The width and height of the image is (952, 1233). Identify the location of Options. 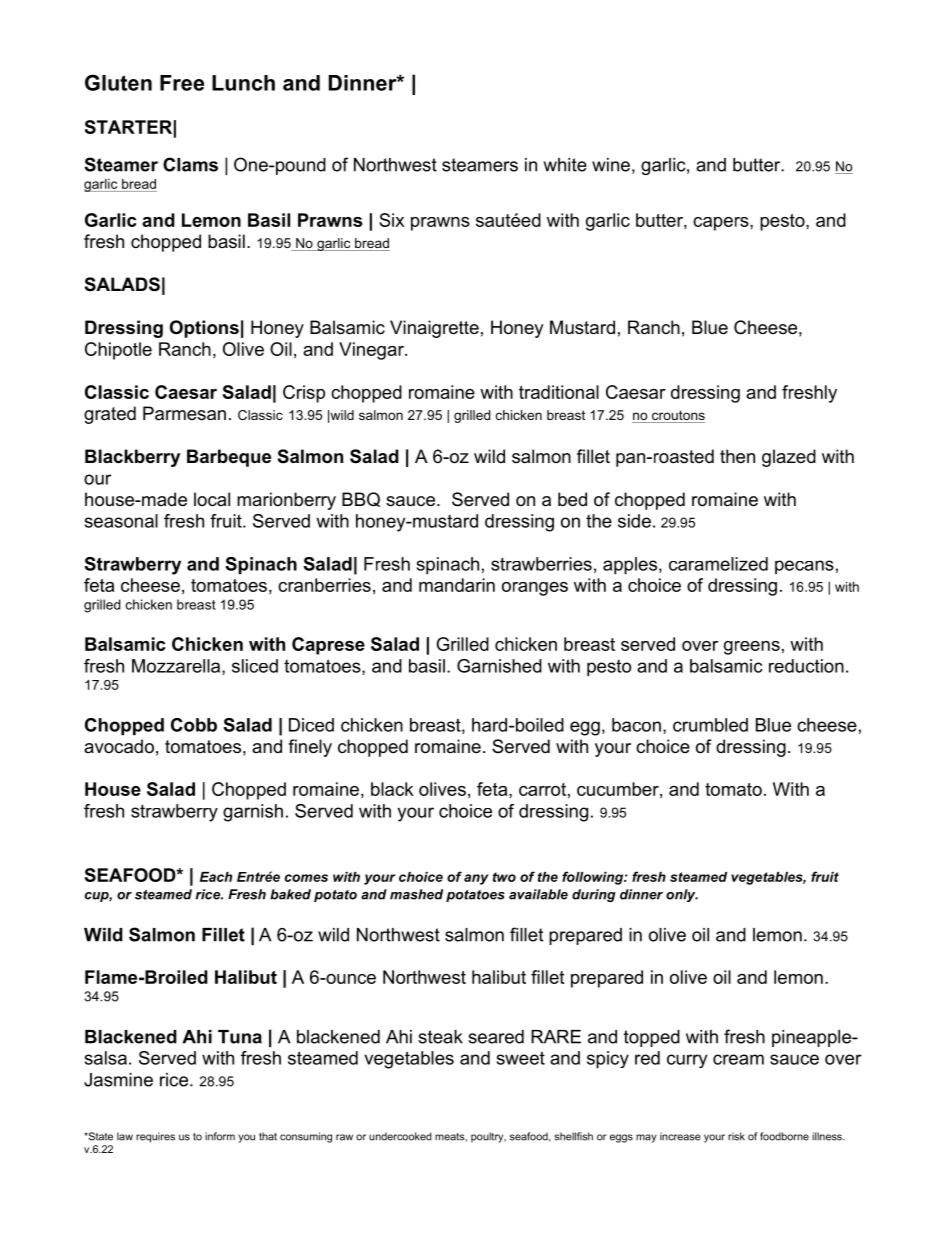
(204, 329).
